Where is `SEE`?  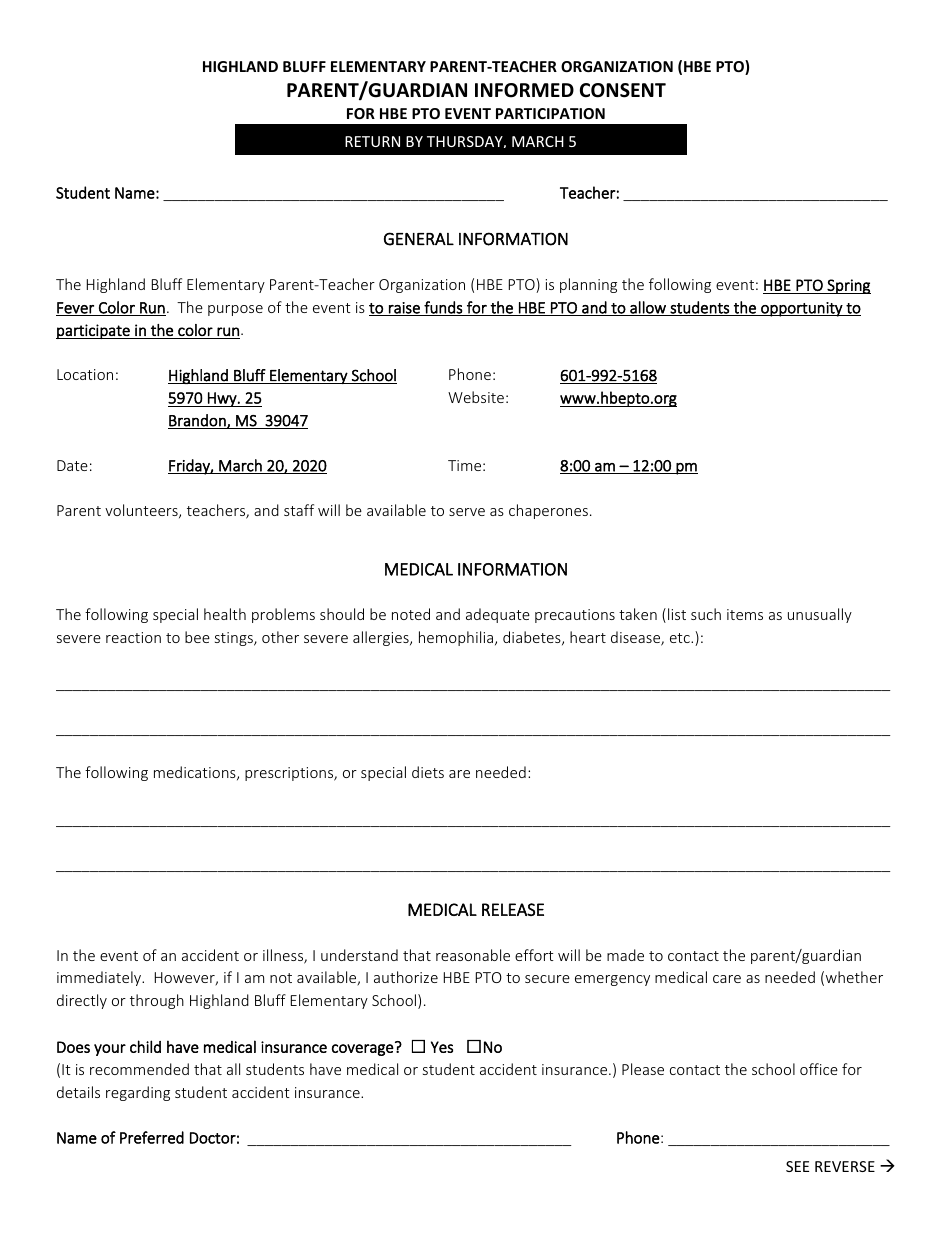
SEE is located at coordinates (797, 1166).
